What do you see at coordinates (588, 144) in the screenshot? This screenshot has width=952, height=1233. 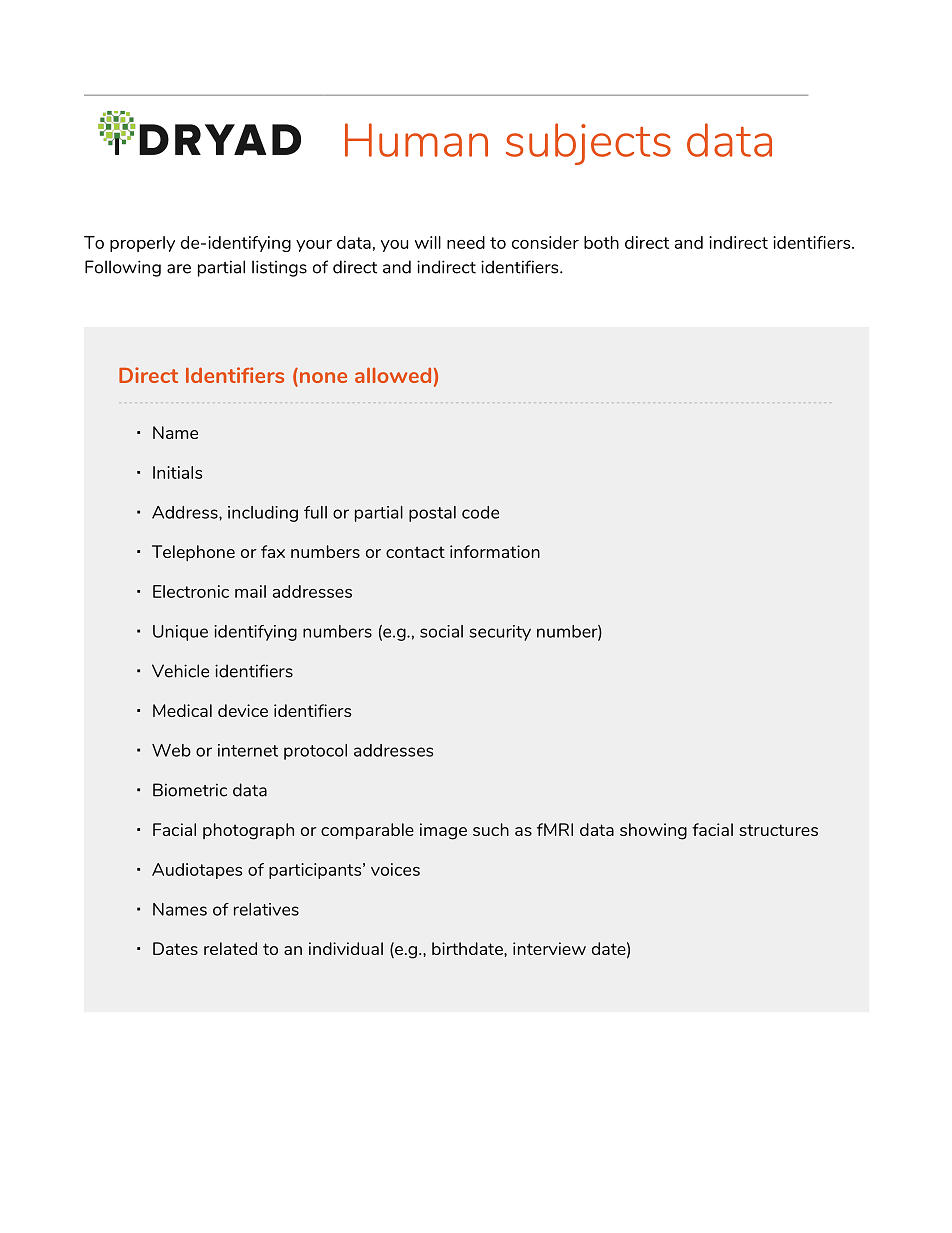 I see `subjects` at bounding box center [588, 144].
